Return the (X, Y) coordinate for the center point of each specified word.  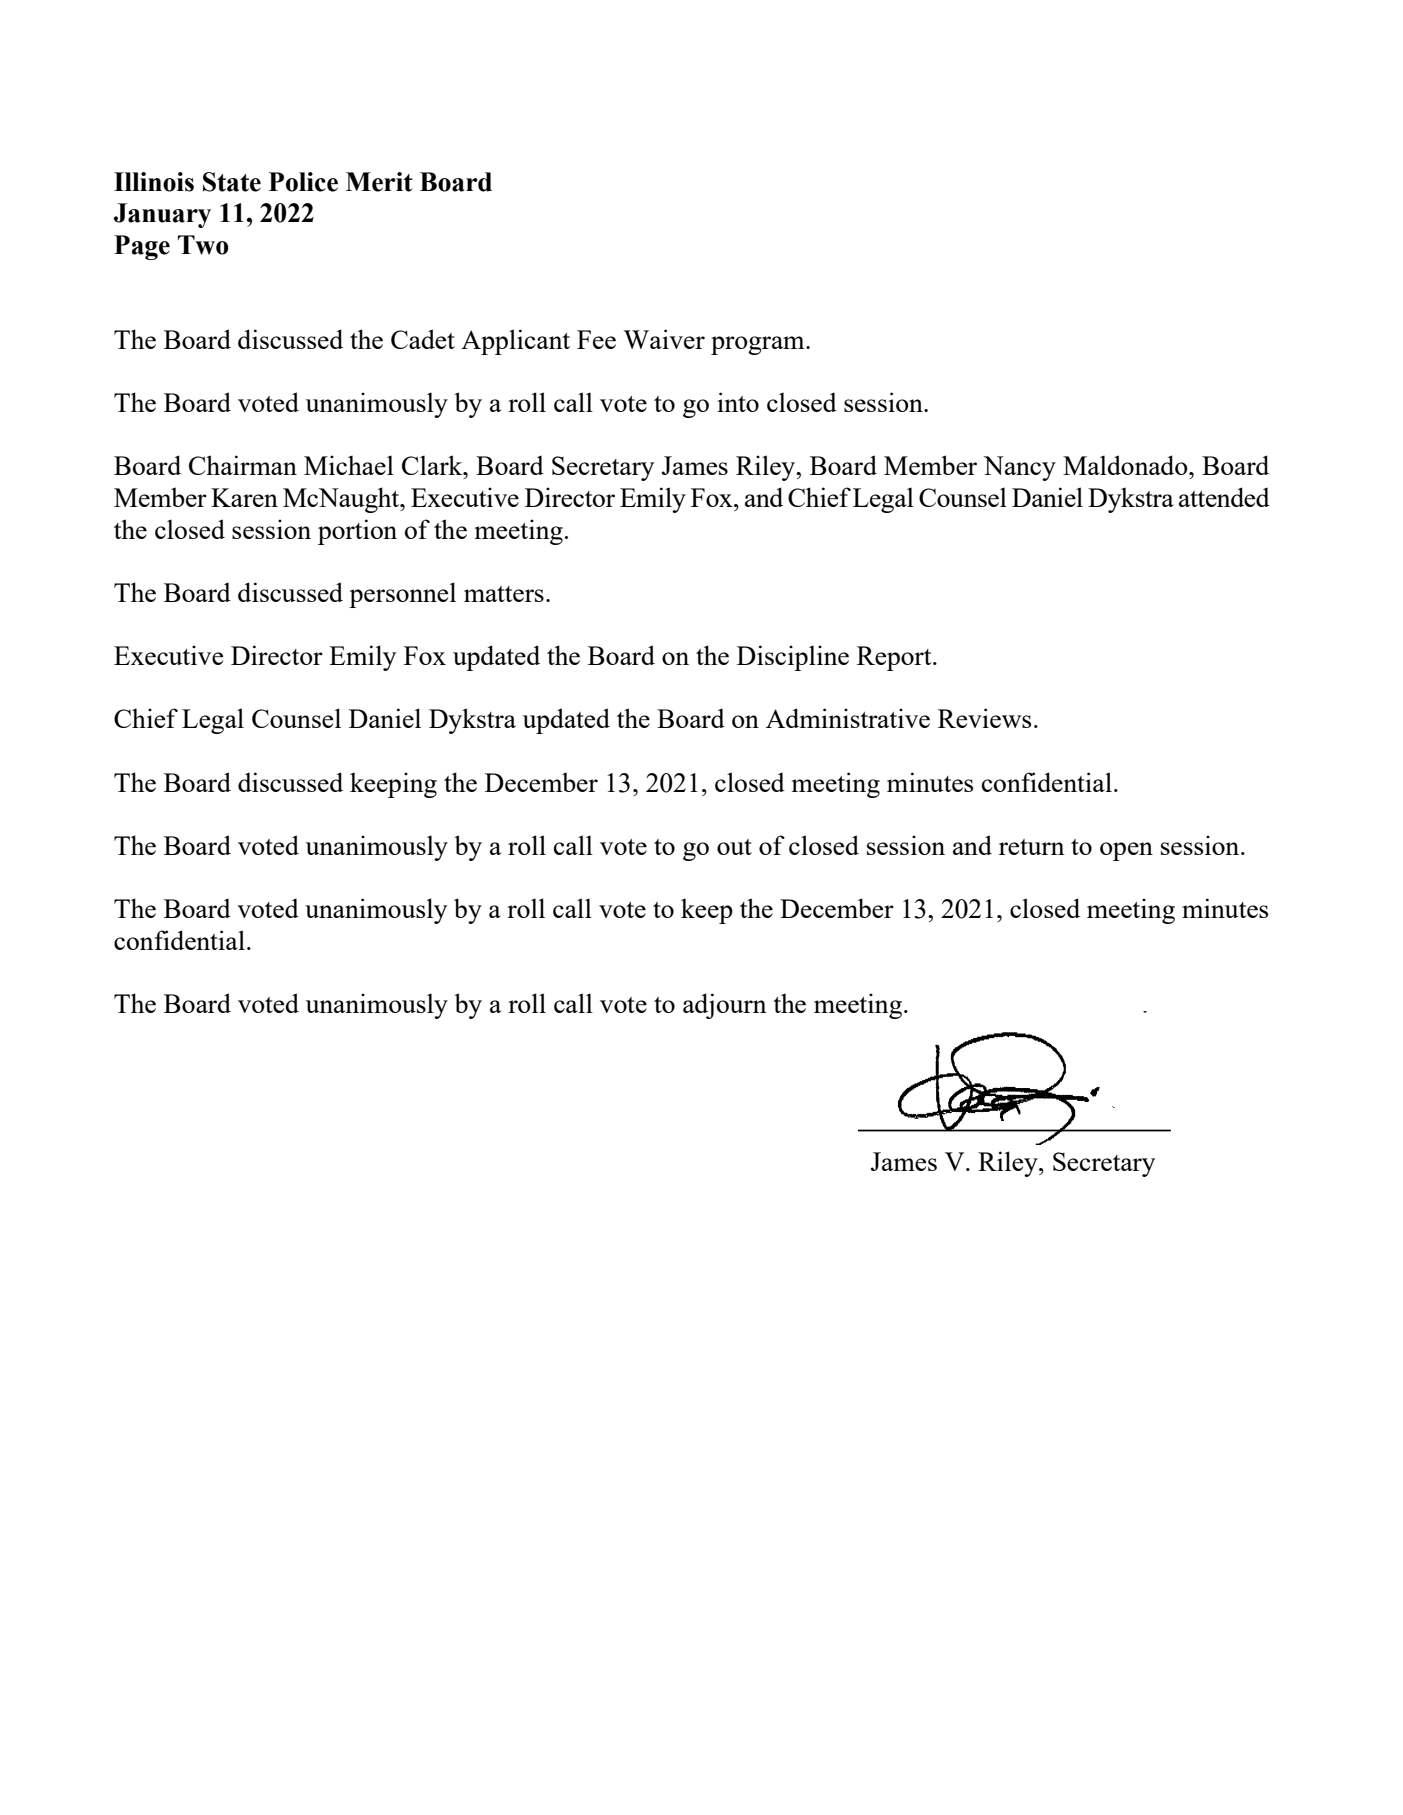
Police (303, 182)
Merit (379, 182)
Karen (244, 497)
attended (1224, 497)
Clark (433, 465)
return (1032, 847)
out (734, 847)
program (759, 345)
